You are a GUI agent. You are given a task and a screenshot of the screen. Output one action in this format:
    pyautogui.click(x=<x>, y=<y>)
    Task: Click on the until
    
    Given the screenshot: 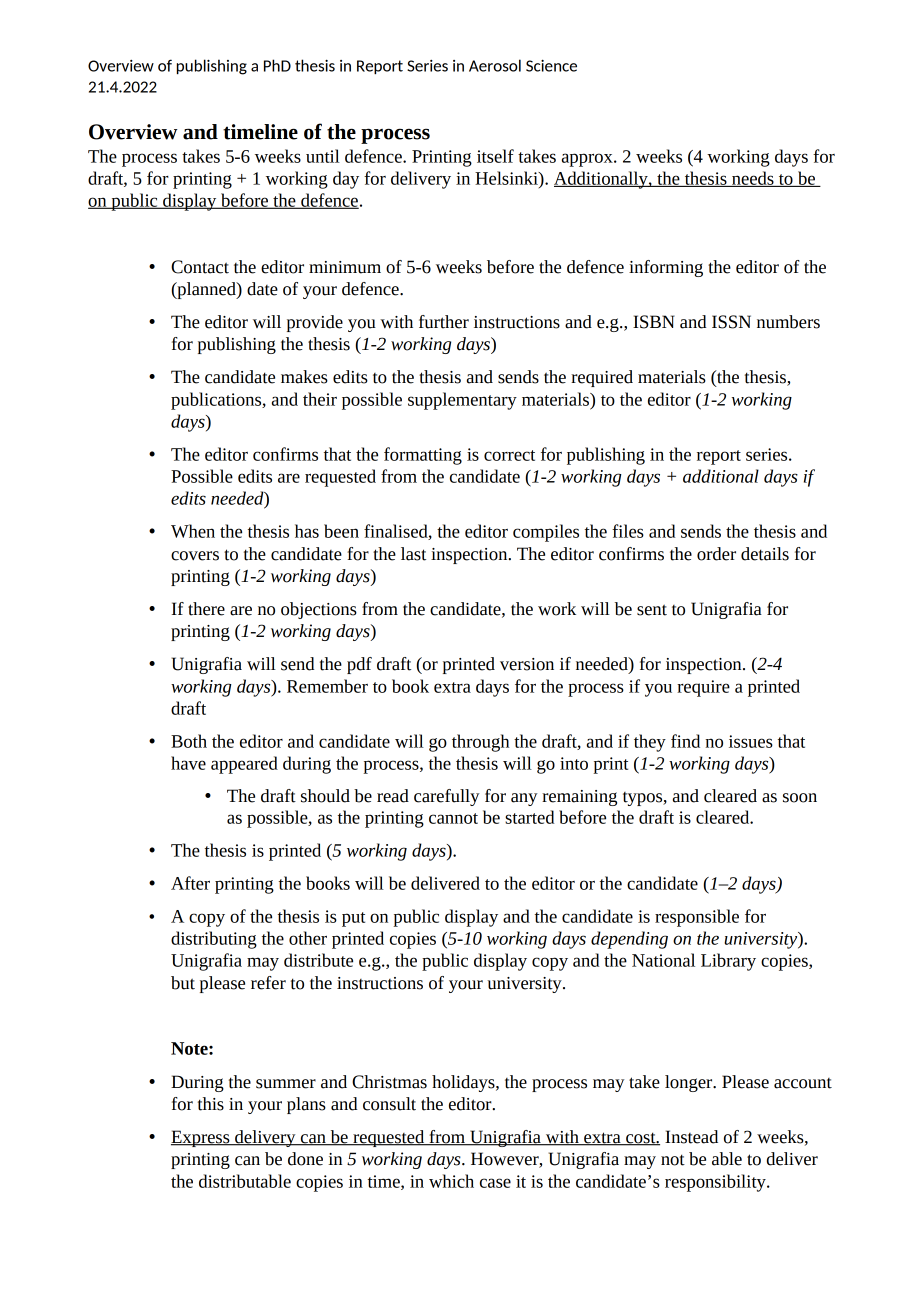 What is the action you would take?
    pyautogui.click(x=323, y=156)
